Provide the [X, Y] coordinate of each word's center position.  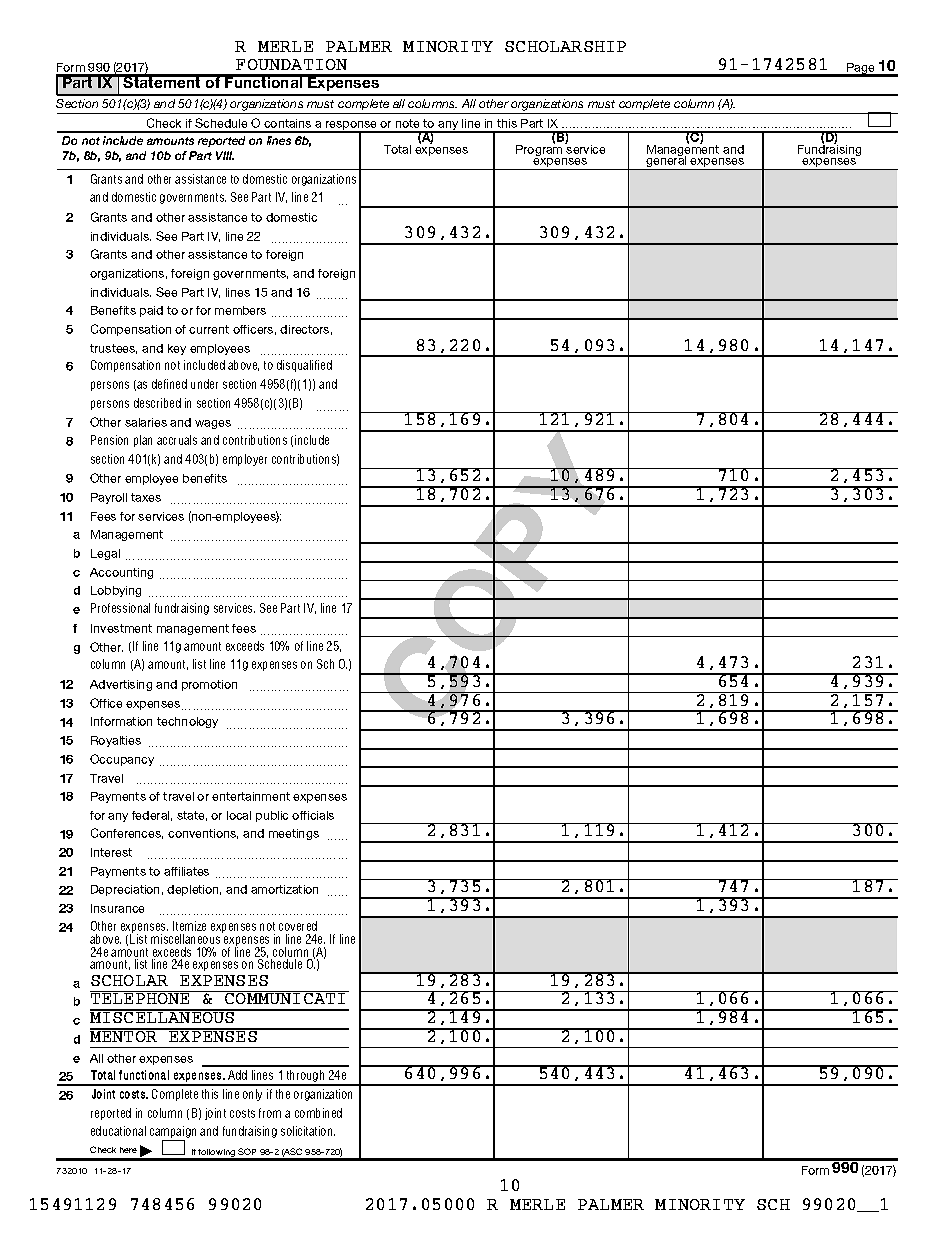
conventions [203, 834]
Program [540, 150]
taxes [146, 497]
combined [318, 1113]
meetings [294, 834]
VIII [225, 155]
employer [245, 460]
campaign [173, 1133]
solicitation [308, 1131]
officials [313, 815]
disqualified [304, 366]
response [352, 127]
